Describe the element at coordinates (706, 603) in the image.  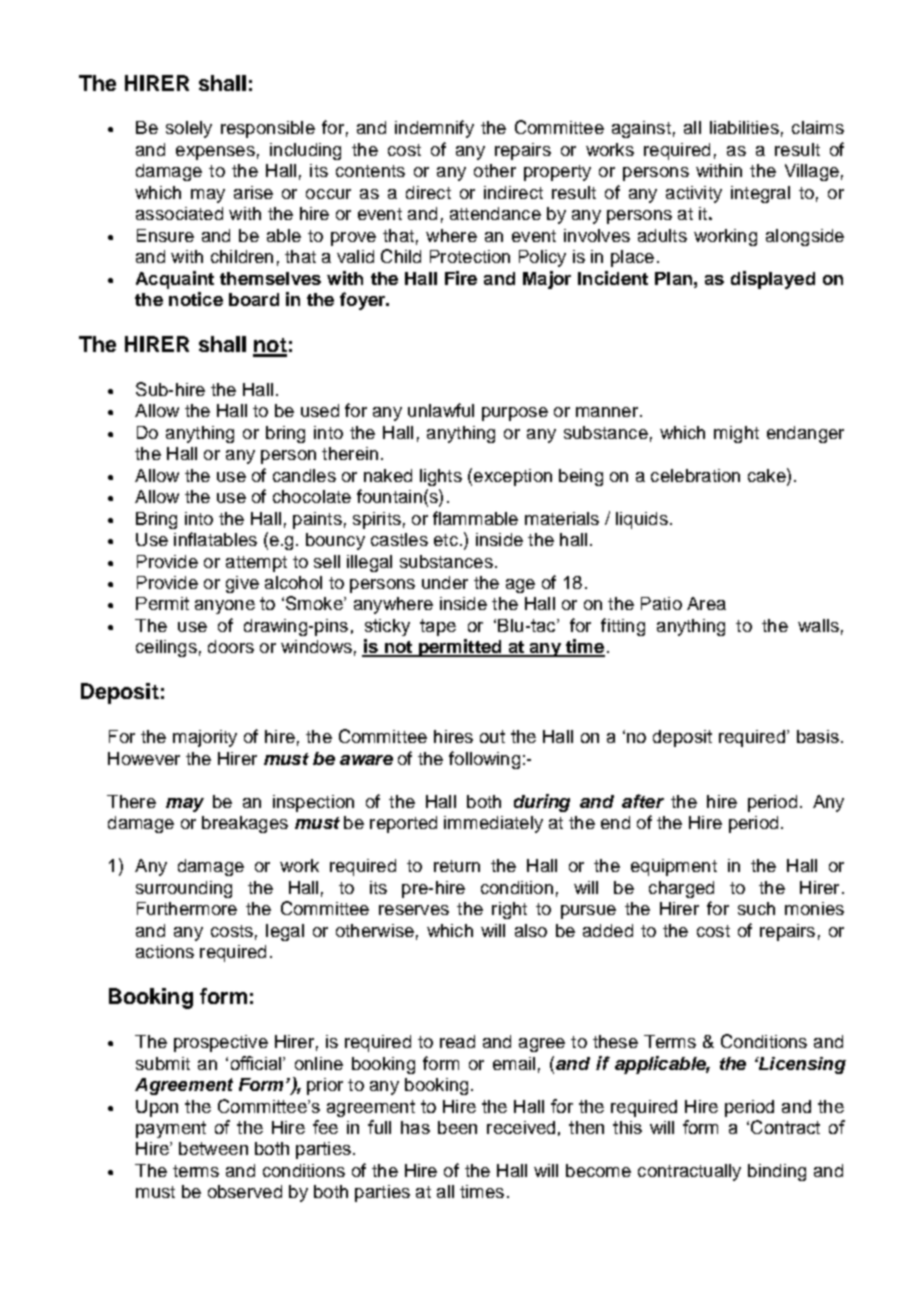
I see `Area` at that location.
